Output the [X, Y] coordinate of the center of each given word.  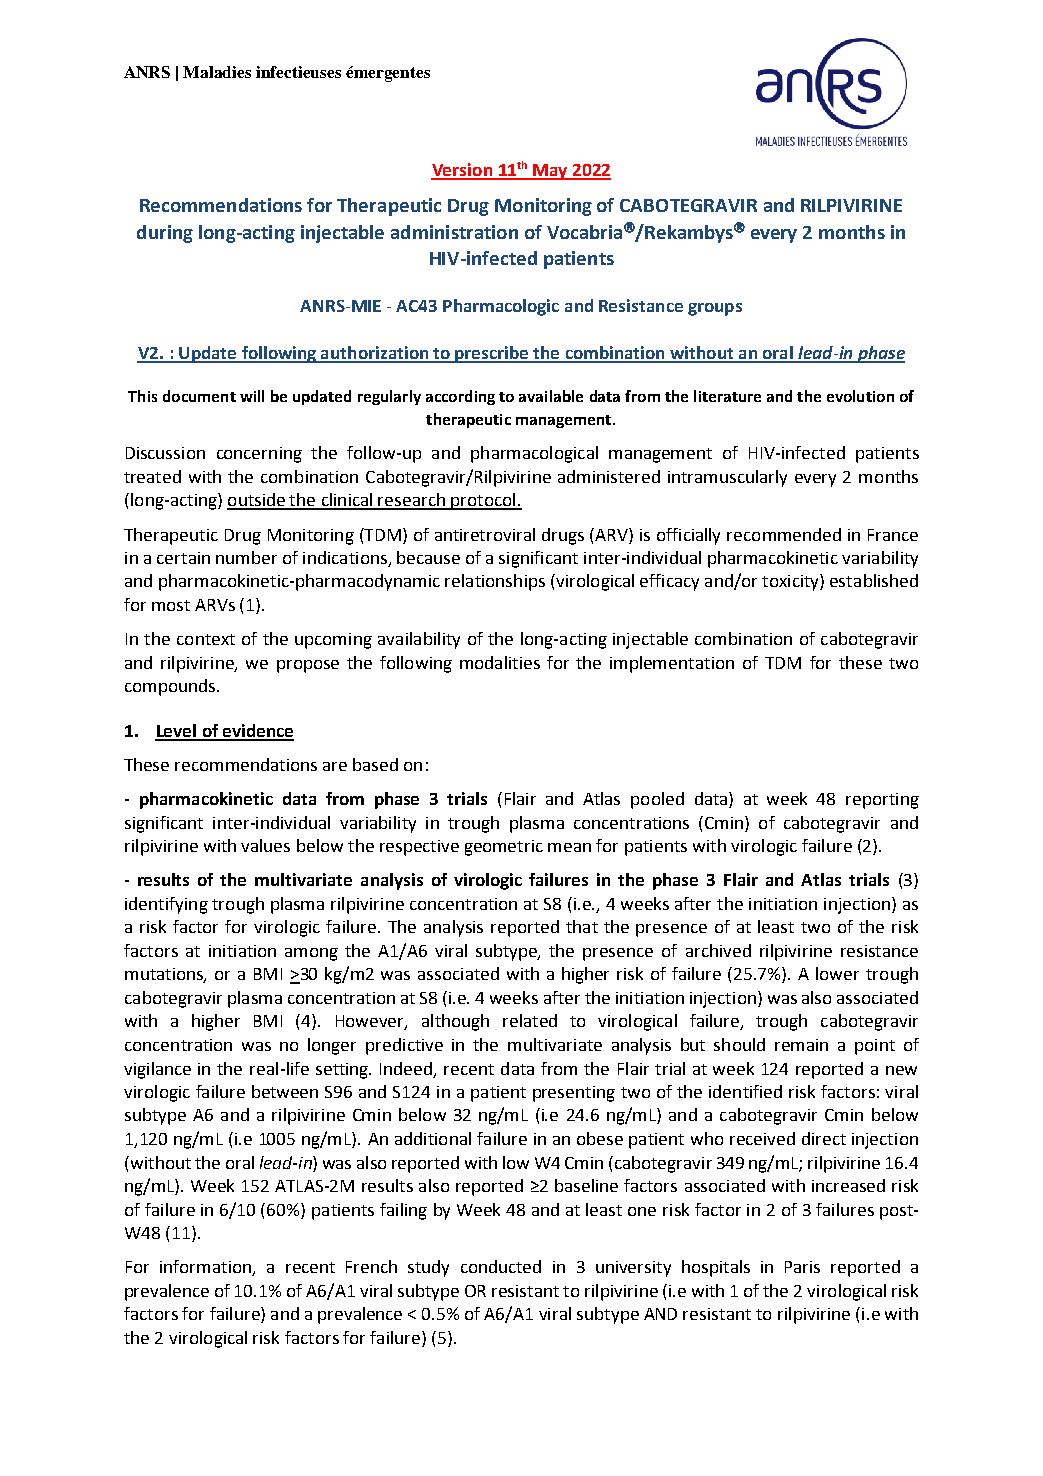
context [206, 639]
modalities [500, 662]
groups [715, 309]
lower [837, 973]
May [550, 172]
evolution [860, 396]
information [206, 1268]
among [311, 954]
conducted [501, 1266]
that [582, 926]
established [874, 580]
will [252, 396]
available [551, 396]
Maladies [217, 72]
